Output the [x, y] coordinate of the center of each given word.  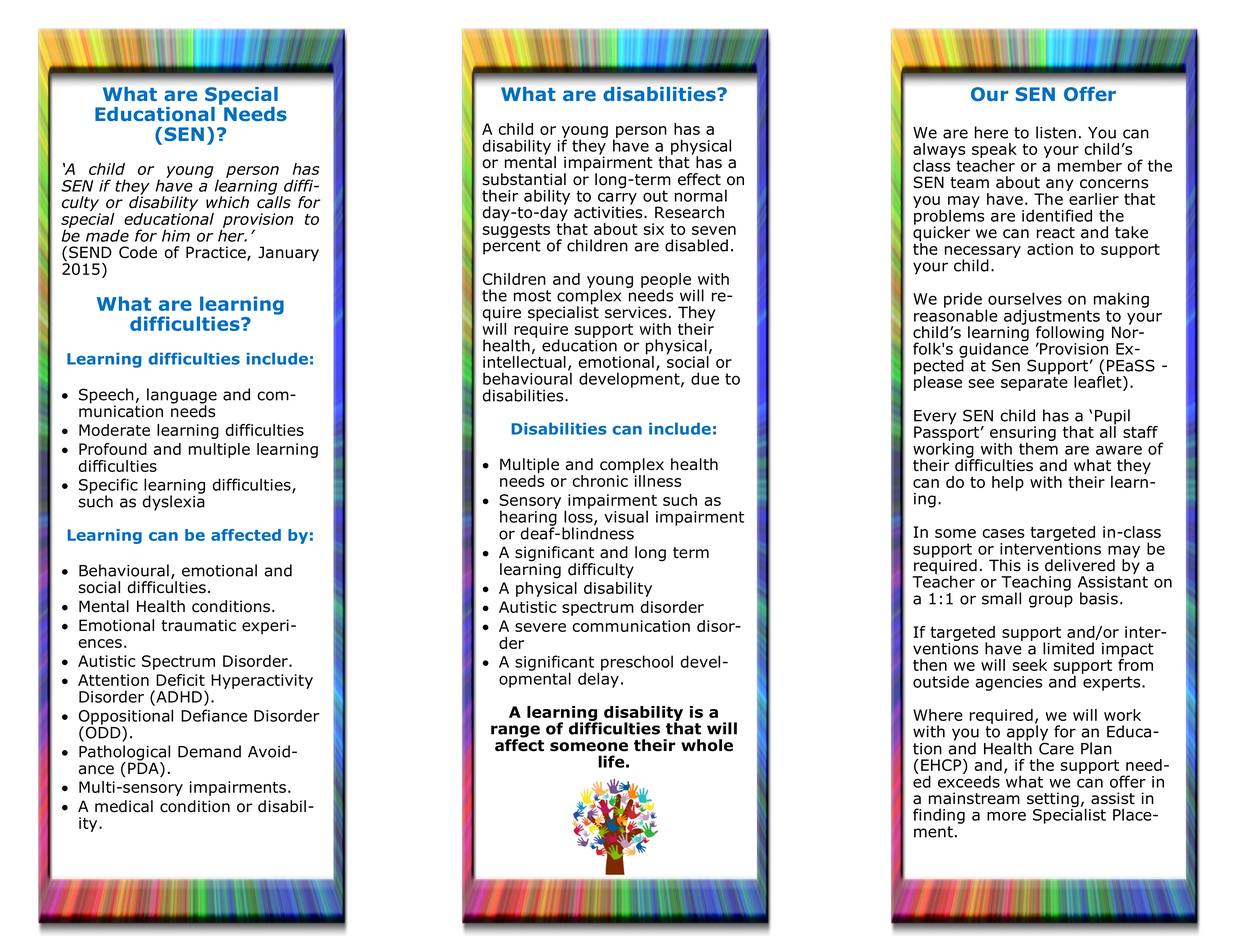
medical [124, 806]
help [1008, 483]
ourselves [1025, 298]
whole [707, 745]
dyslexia [174, 502]
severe [540, 627]
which [227, 202]
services [636, 312]
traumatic [198, 625]
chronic [600, 481]
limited [1068, 648]
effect [699, 179]
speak [994, 152]
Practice [217, 253]
